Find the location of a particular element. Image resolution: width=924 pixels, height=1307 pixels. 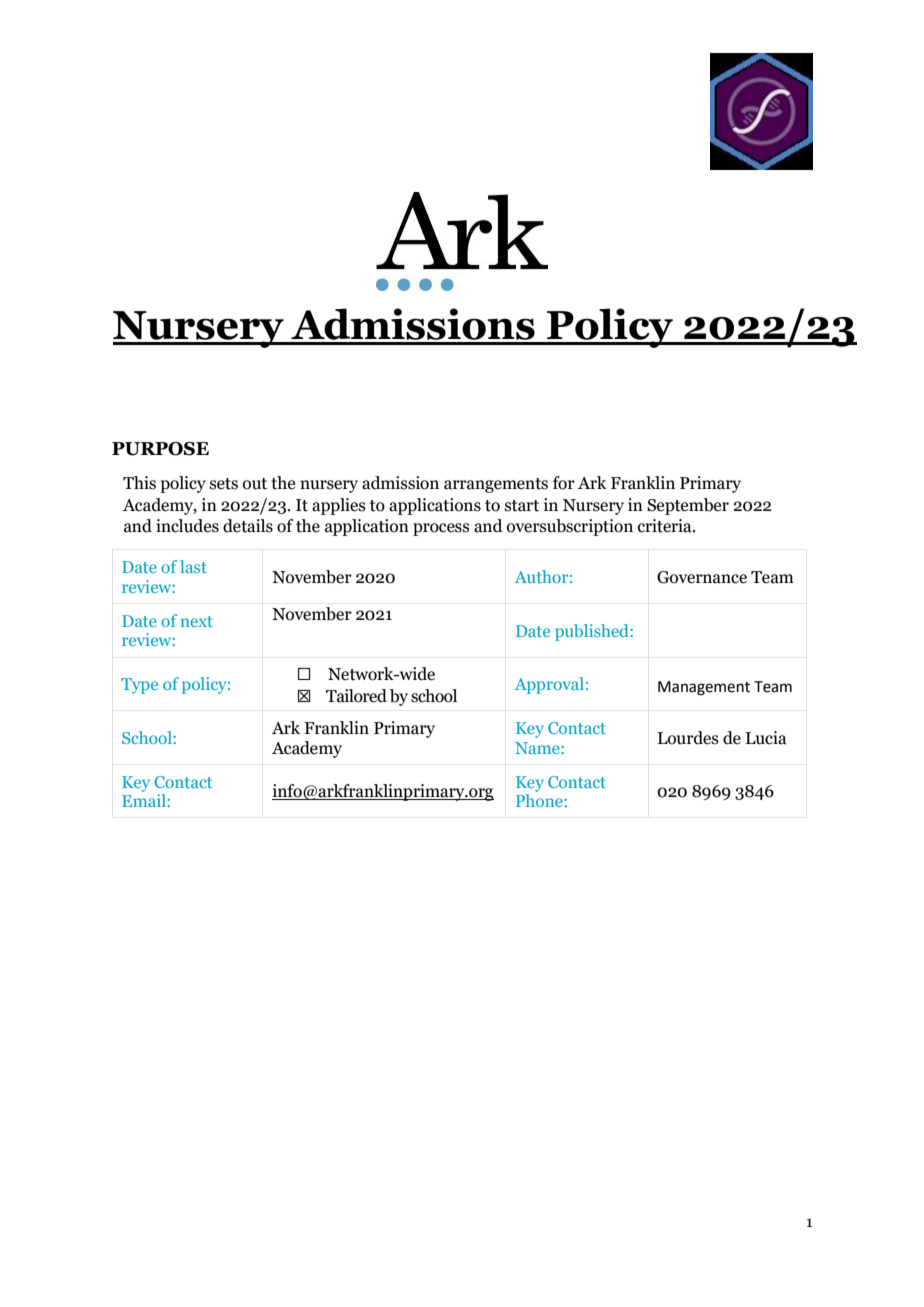

Management is located at coordinates (704, 688).
